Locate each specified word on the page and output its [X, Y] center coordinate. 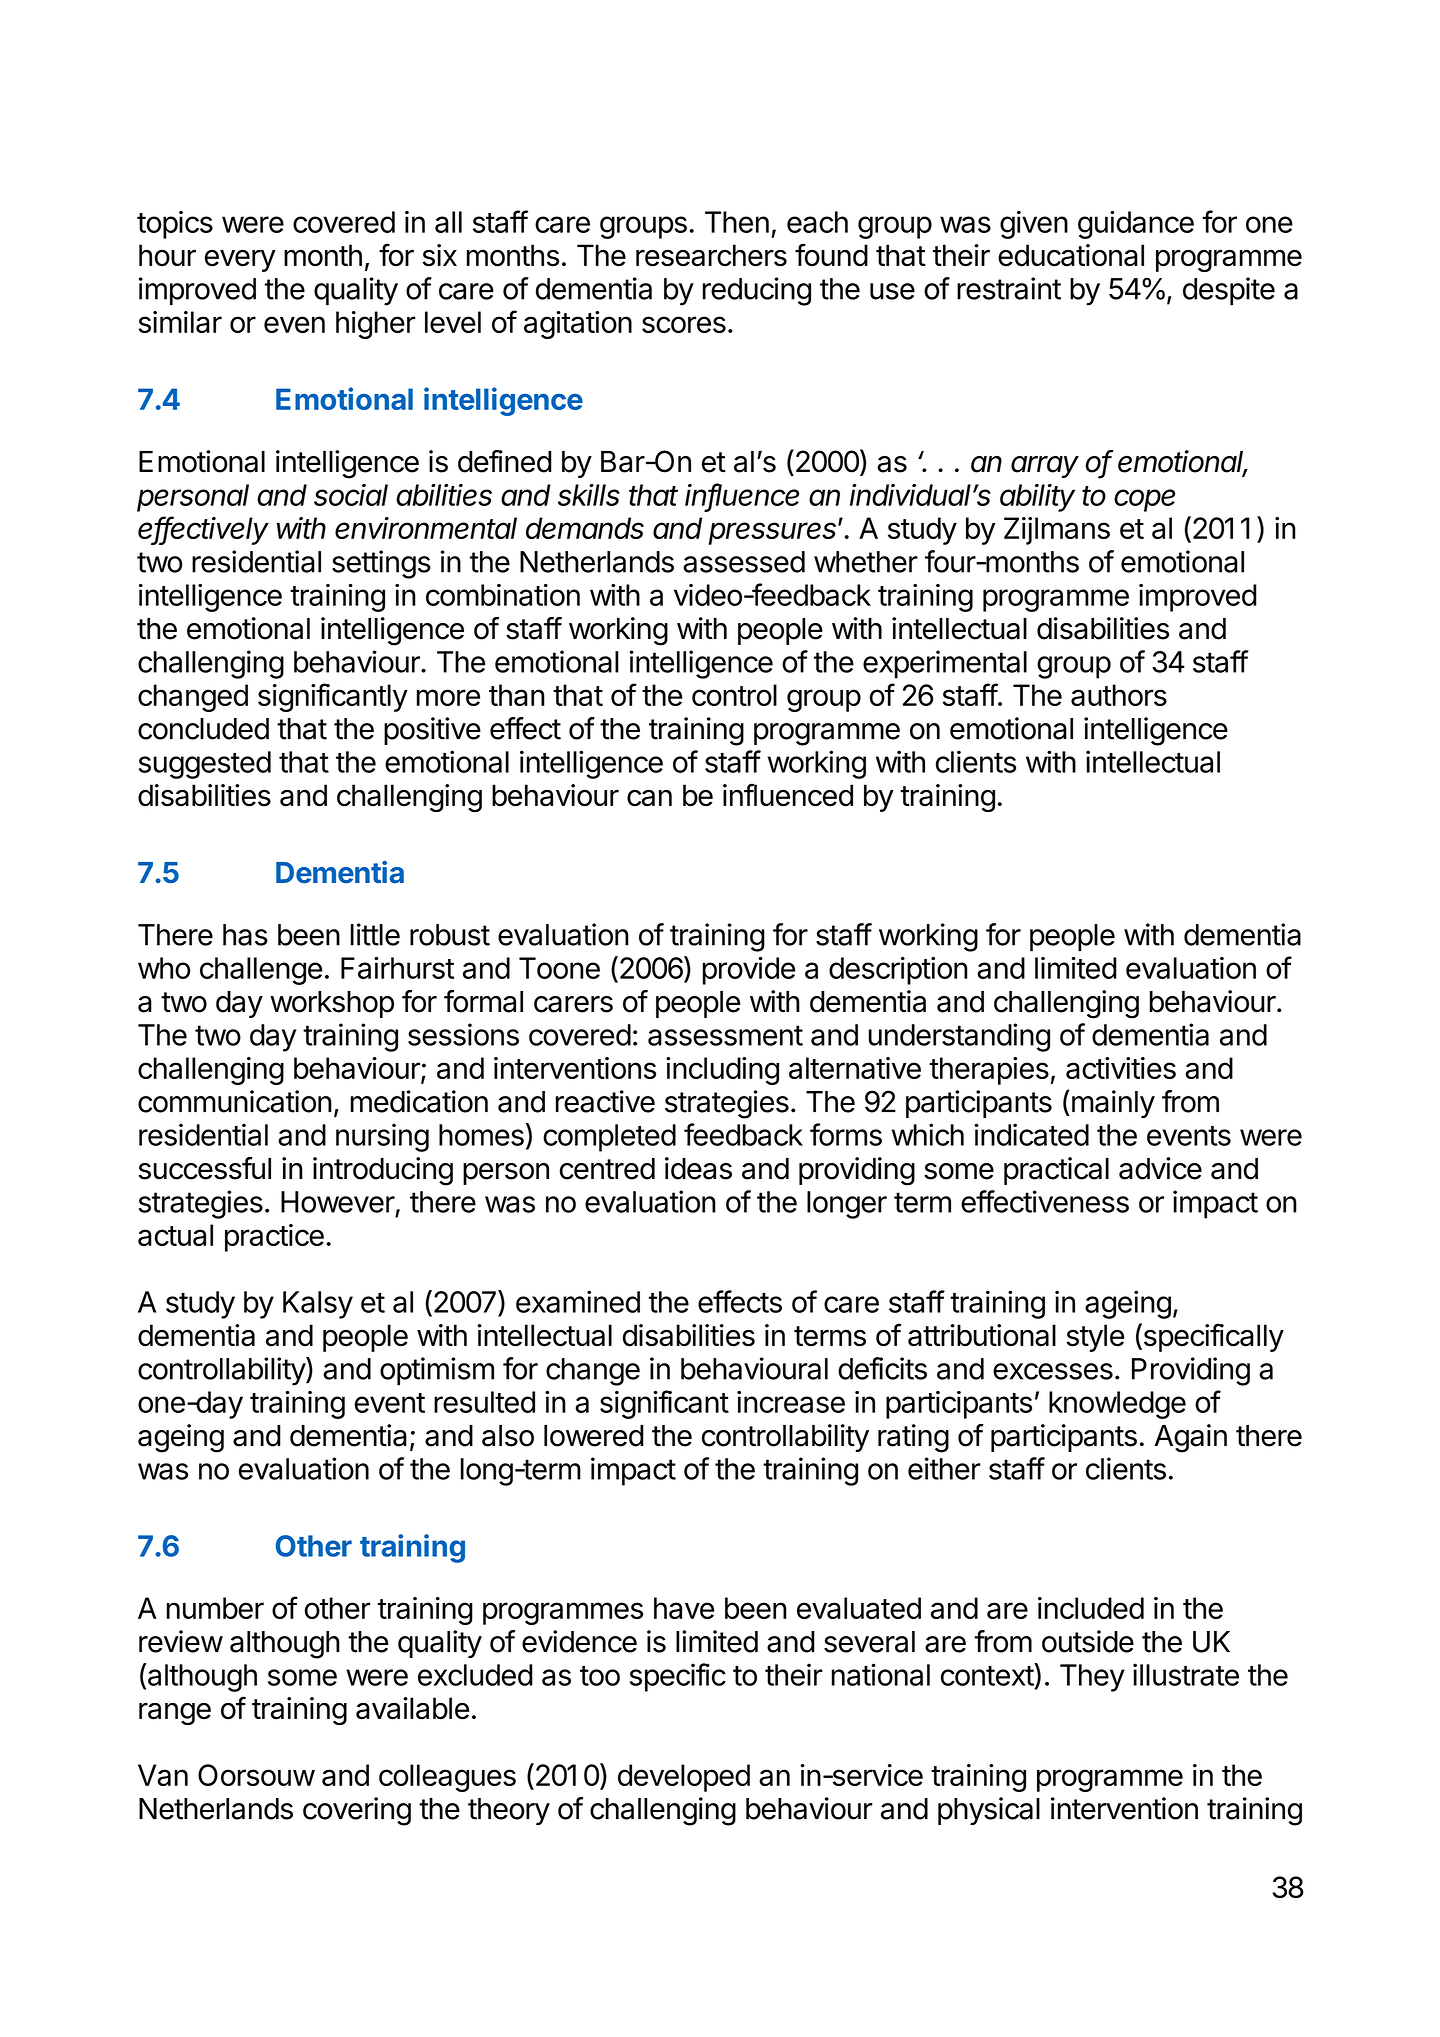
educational [1071, 255]
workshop [332, 1004]
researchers [711, 255]
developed [684, 1778]
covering [357, 1811]
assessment [725, 1035]
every [240, 260]
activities [1121, 1068]
